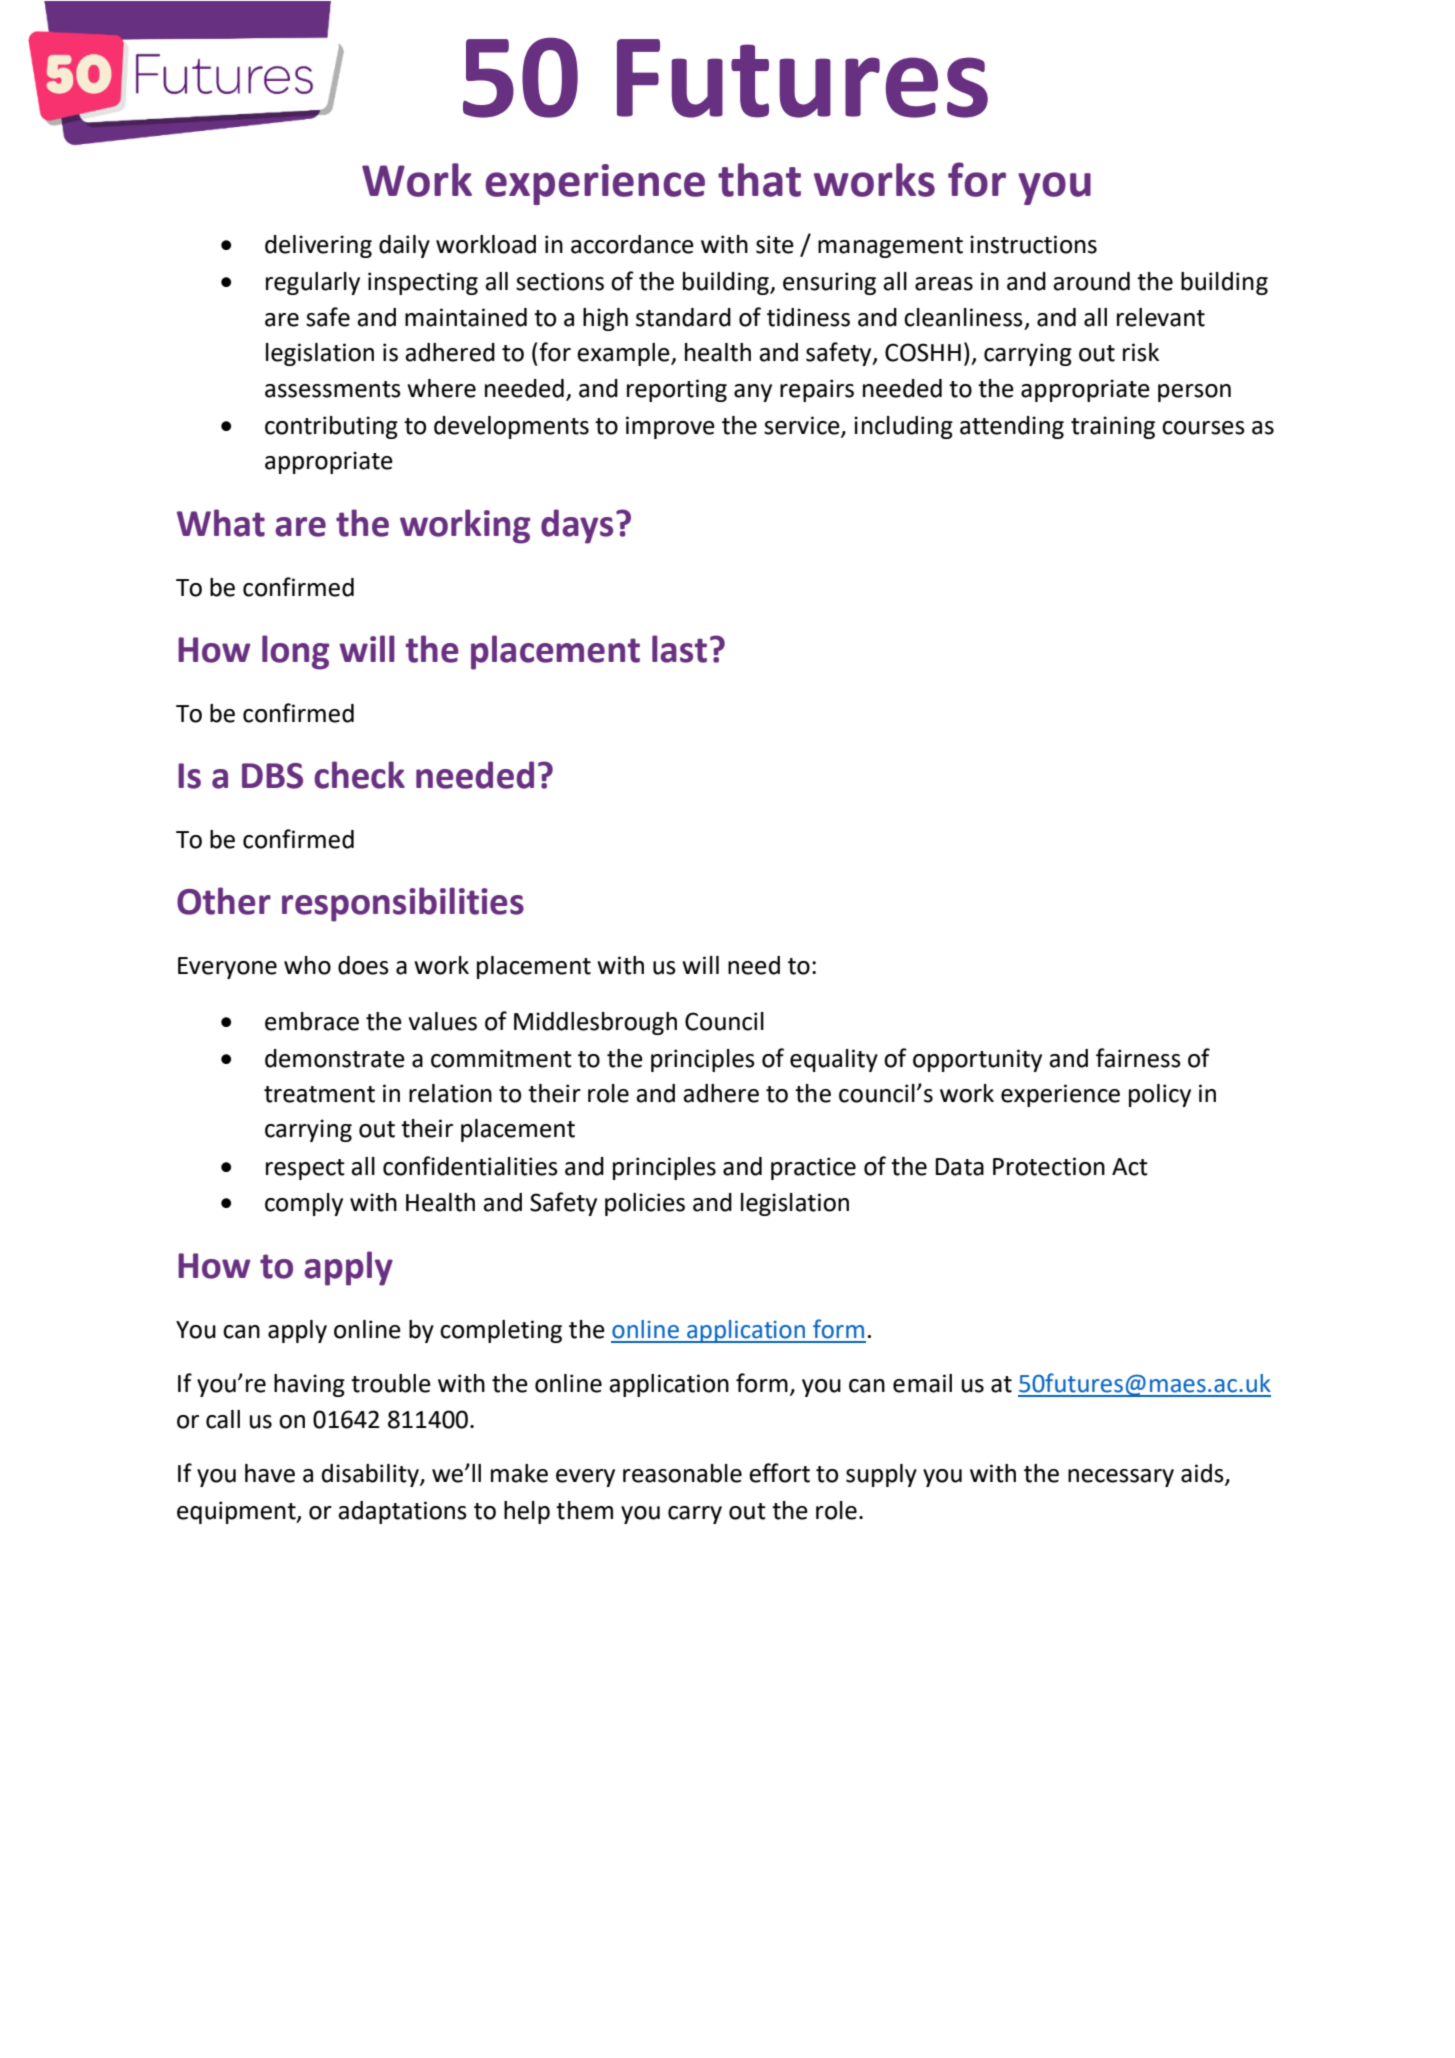  What do you see at coordinates (1033, 244) in the image?
I see `instructions` at bounding box center [1033, 244].
